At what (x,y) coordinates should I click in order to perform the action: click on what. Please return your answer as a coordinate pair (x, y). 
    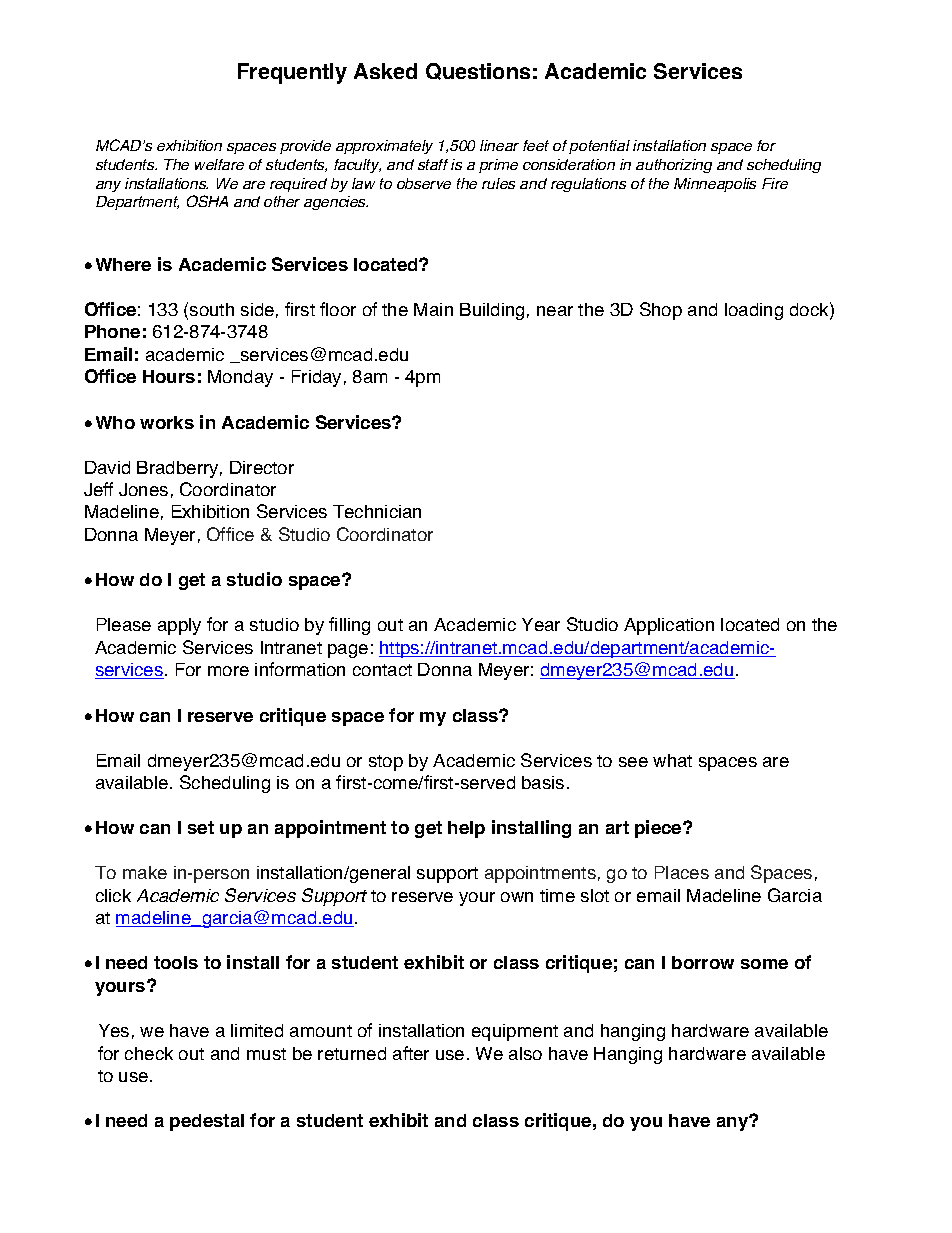
    Looking at the image, I should click on (672, 760).
